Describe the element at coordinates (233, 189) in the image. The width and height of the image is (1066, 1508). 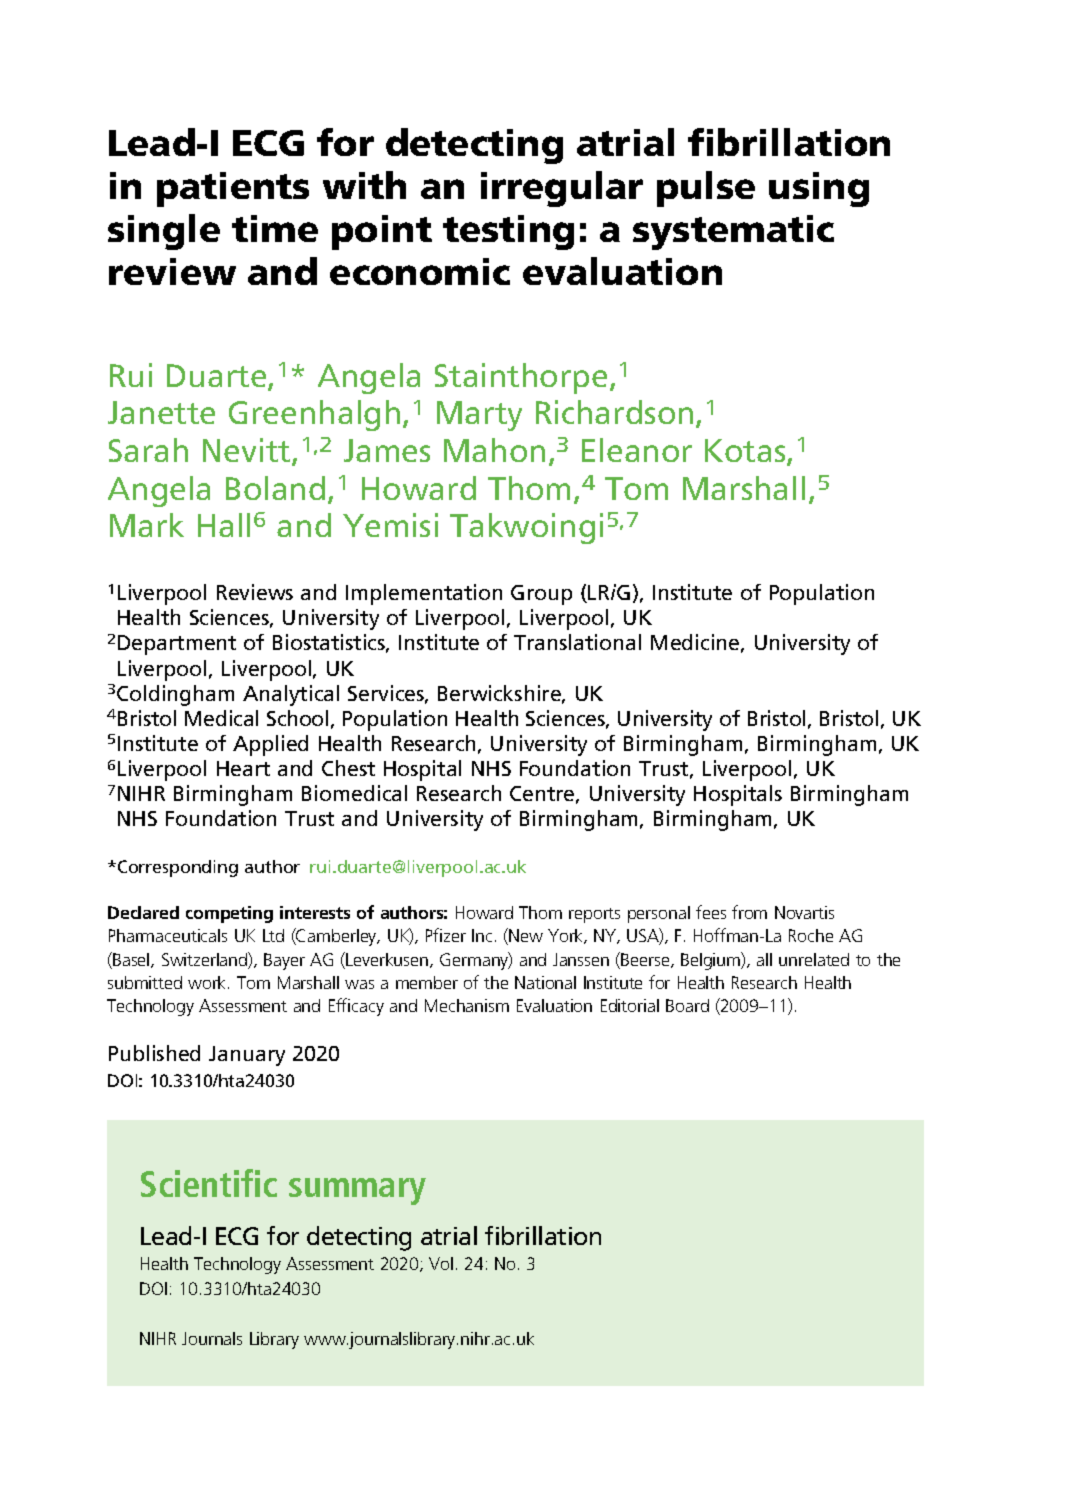
I see `patients` at that location.
